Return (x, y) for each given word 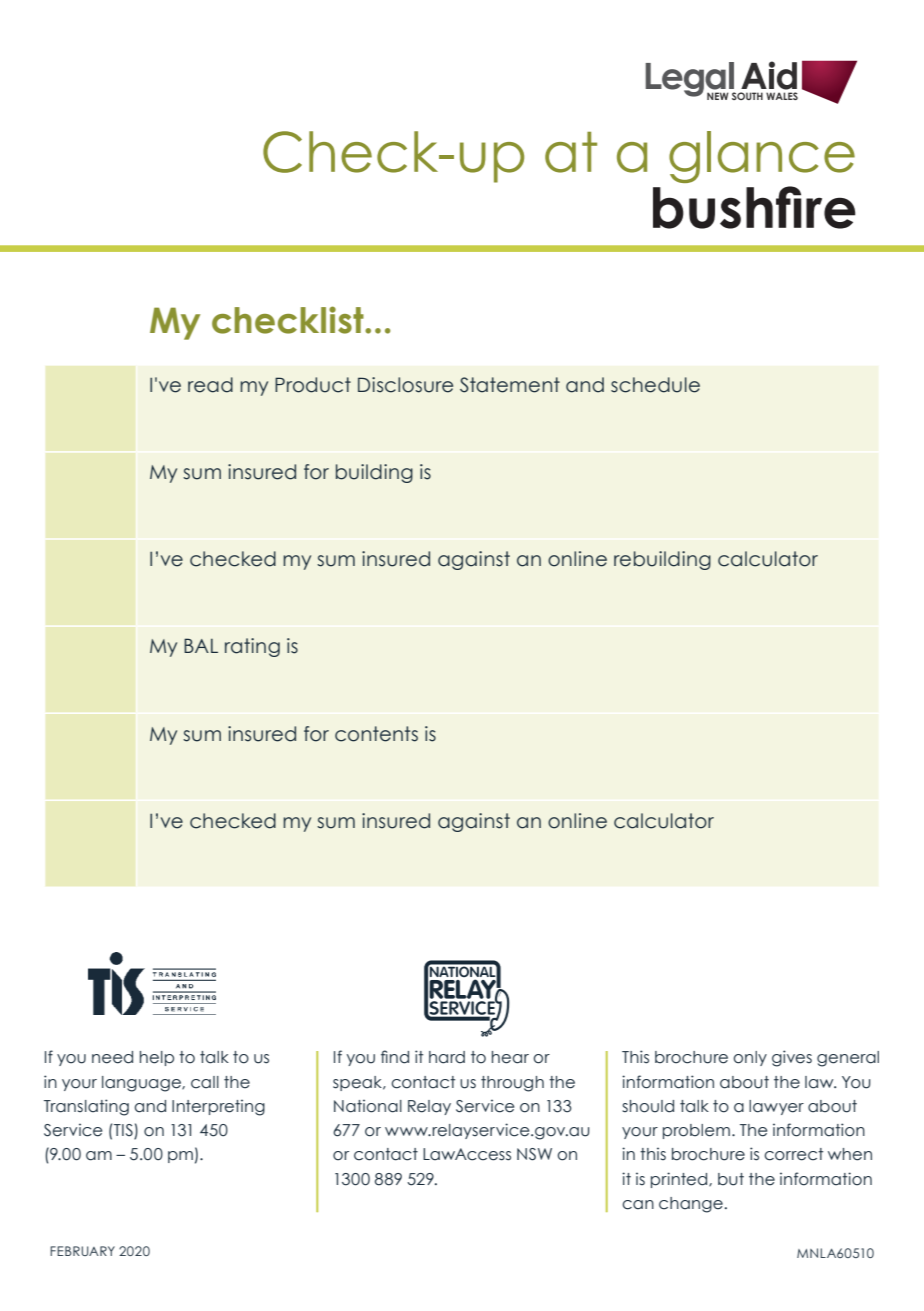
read (210, 385)
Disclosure (405, 385)
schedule (655, 385)
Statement (510, 385)
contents (376, 734)
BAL (201, 645)
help (157, 1058)
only (750, 1058)
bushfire (754, 207)
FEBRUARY (82, 1251)
